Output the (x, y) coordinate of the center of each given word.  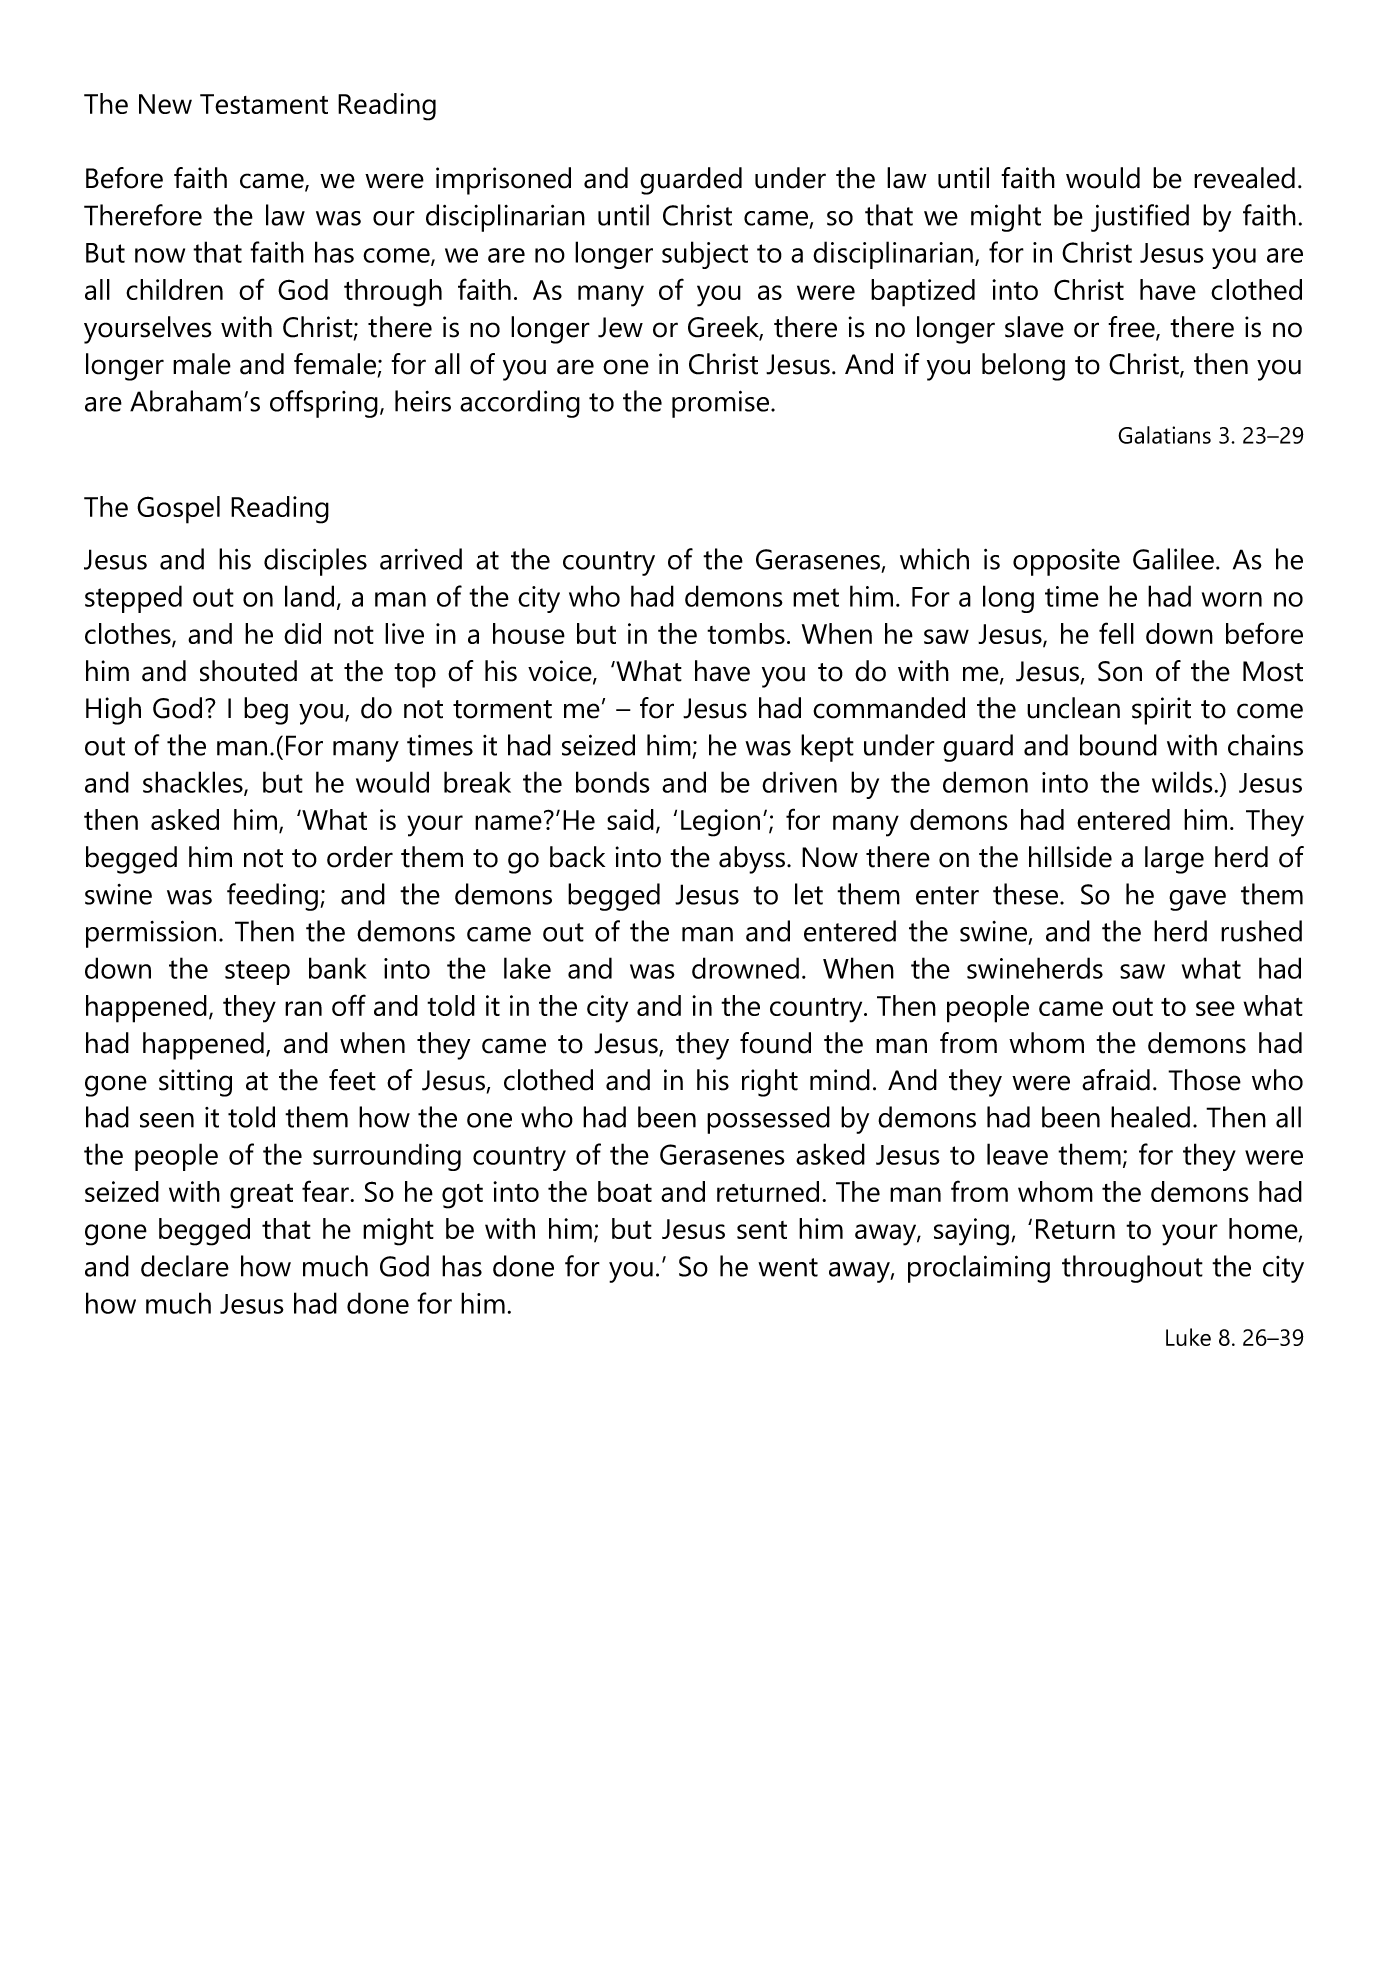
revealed (1244, 178)
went (788, 1267)
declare (185, 1266)
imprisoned (503, 181)
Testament (264, 104)
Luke (1188, 1337)
